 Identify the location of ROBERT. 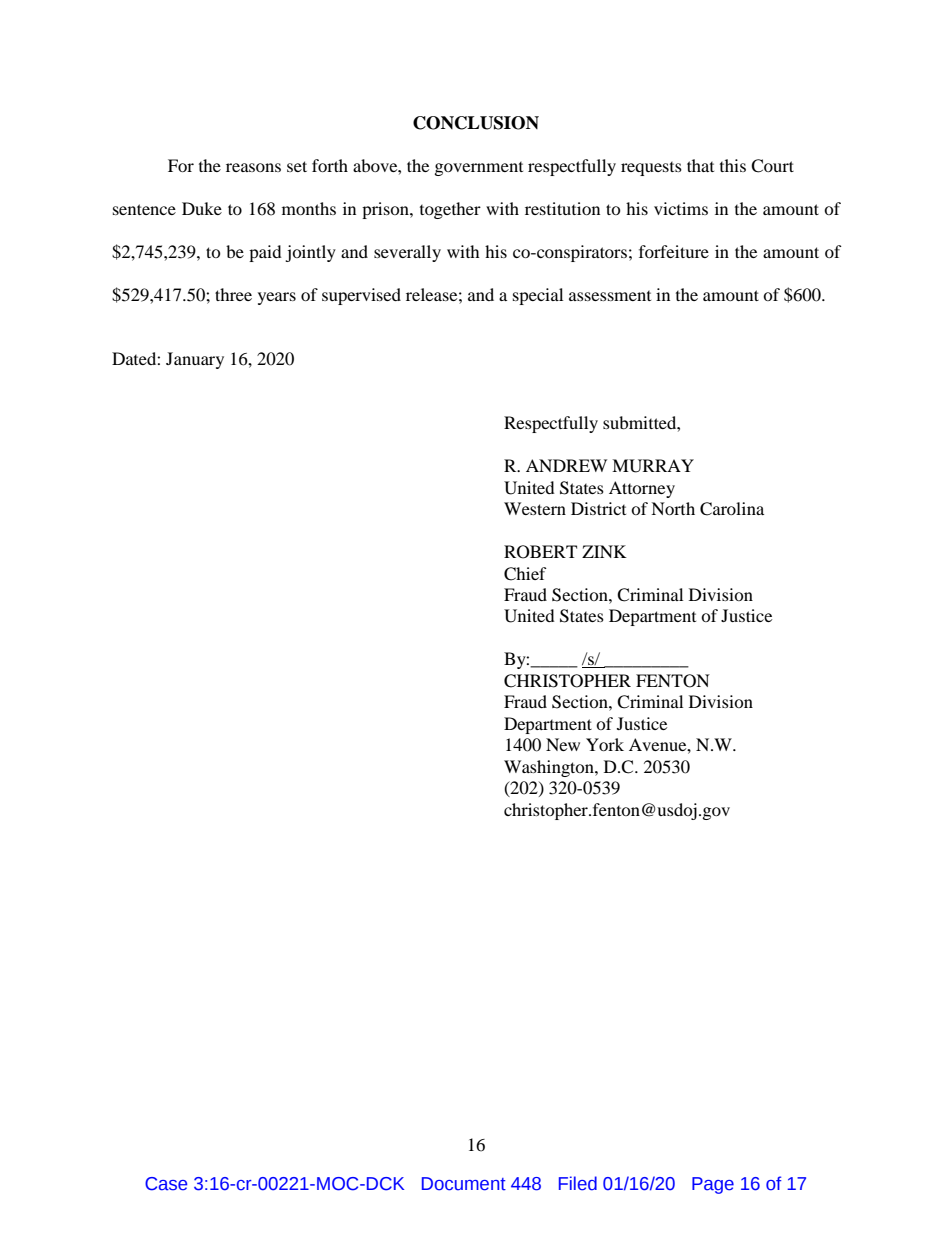
(540, 552).
